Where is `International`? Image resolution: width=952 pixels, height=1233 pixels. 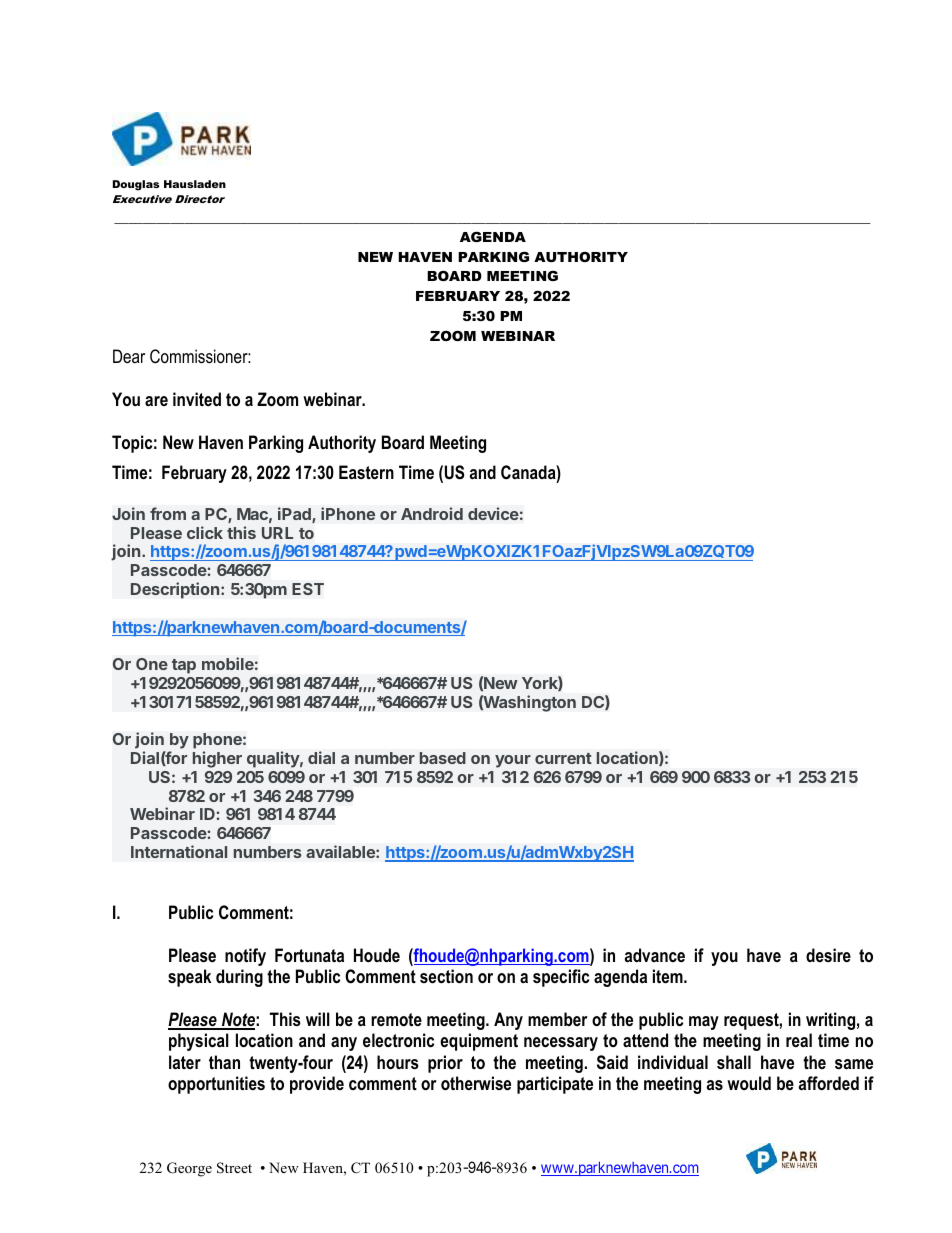 International is located at coordinates (179, 851).
